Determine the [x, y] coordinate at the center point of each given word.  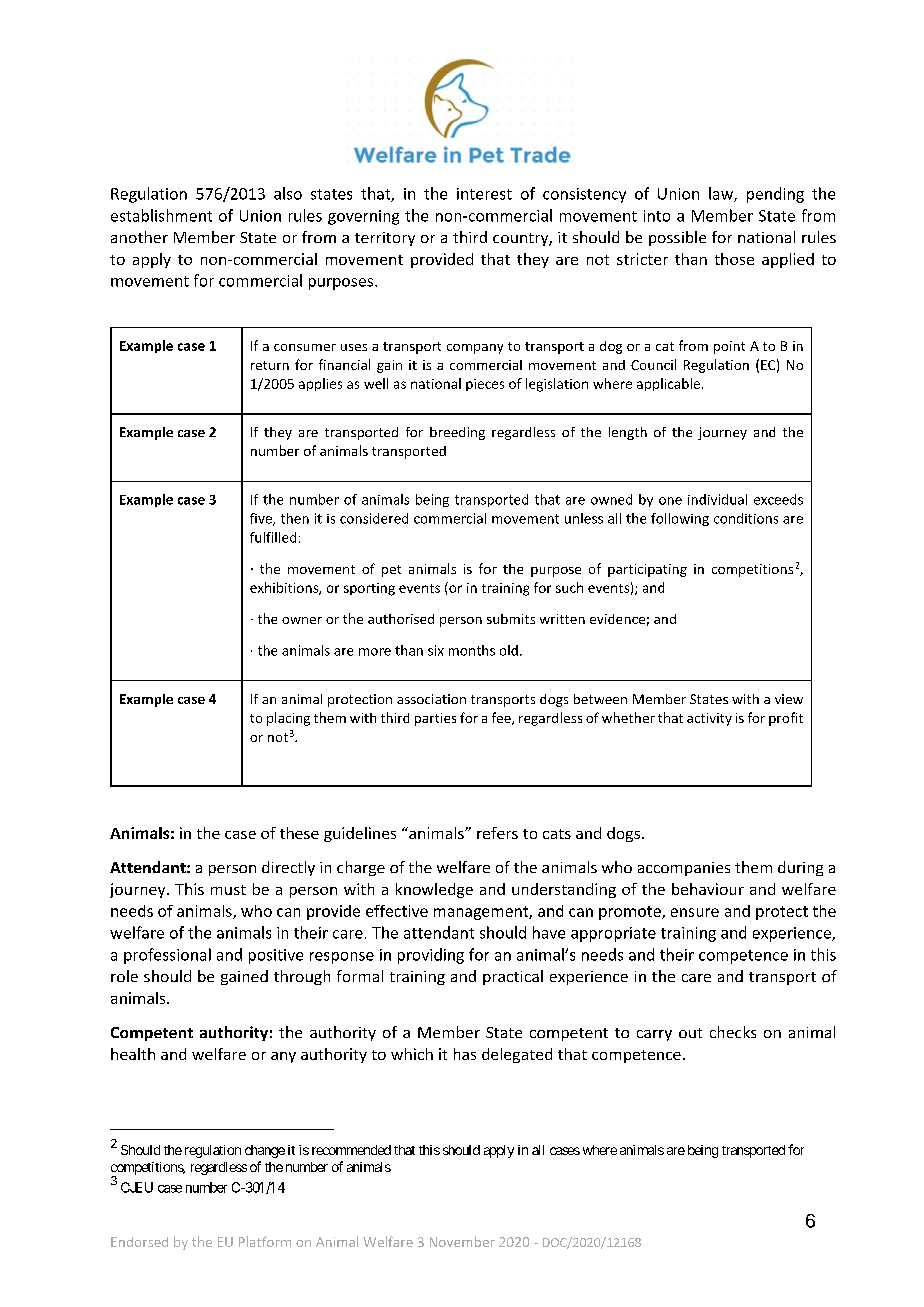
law [722, 194]
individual [717, 499]
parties [435, 719]
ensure [695, 912]
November [462, 1241]
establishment [161, 215]
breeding [457, 433]
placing [288, 719]
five [262, 519]
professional [167, 956]
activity [709, 719]
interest [484, 194]
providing [431, 956]
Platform [265, 1241]
